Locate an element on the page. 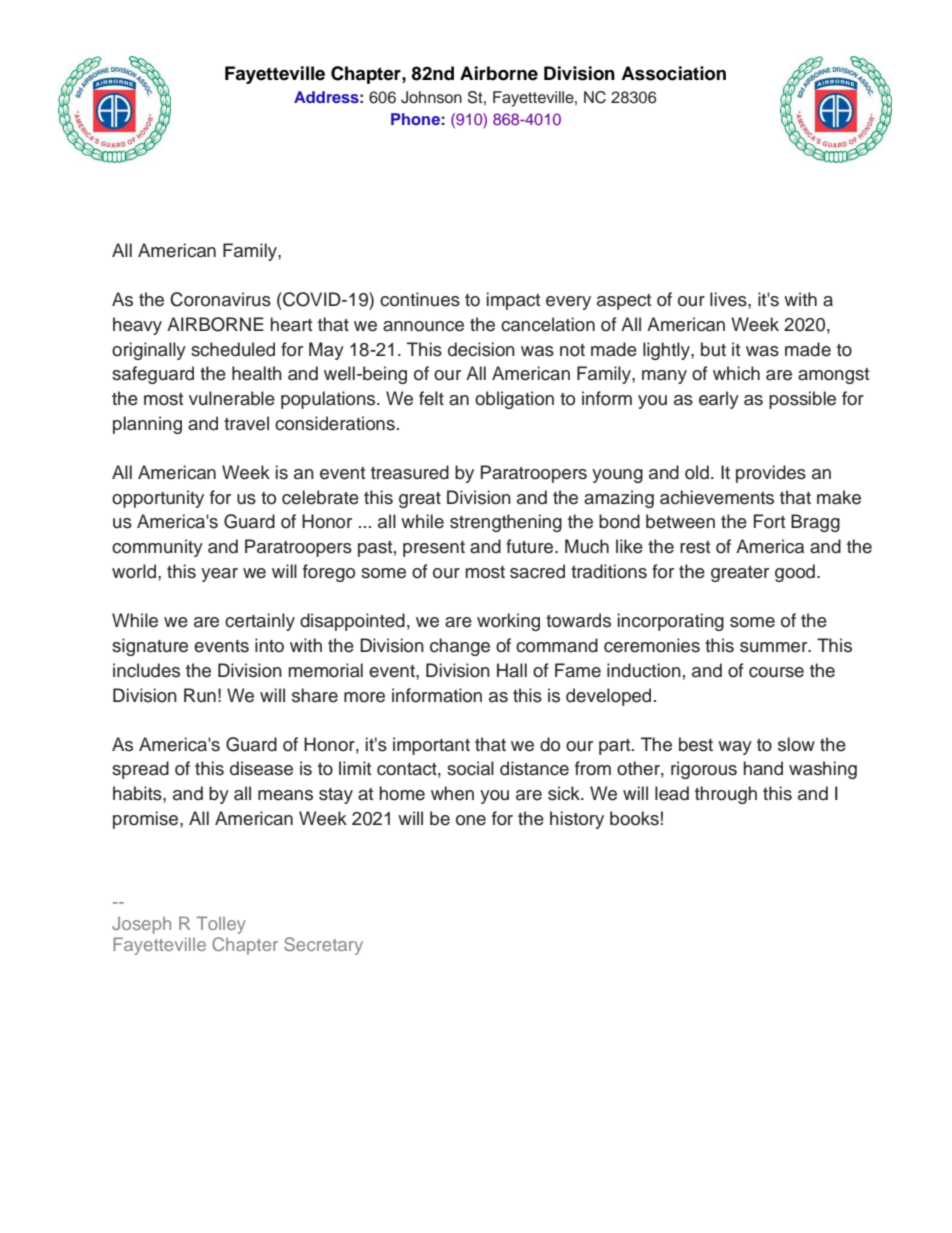 Image resolution: width=952 pixels, height=1233 pixels. Tolley is located at coordinates (221, 925).
